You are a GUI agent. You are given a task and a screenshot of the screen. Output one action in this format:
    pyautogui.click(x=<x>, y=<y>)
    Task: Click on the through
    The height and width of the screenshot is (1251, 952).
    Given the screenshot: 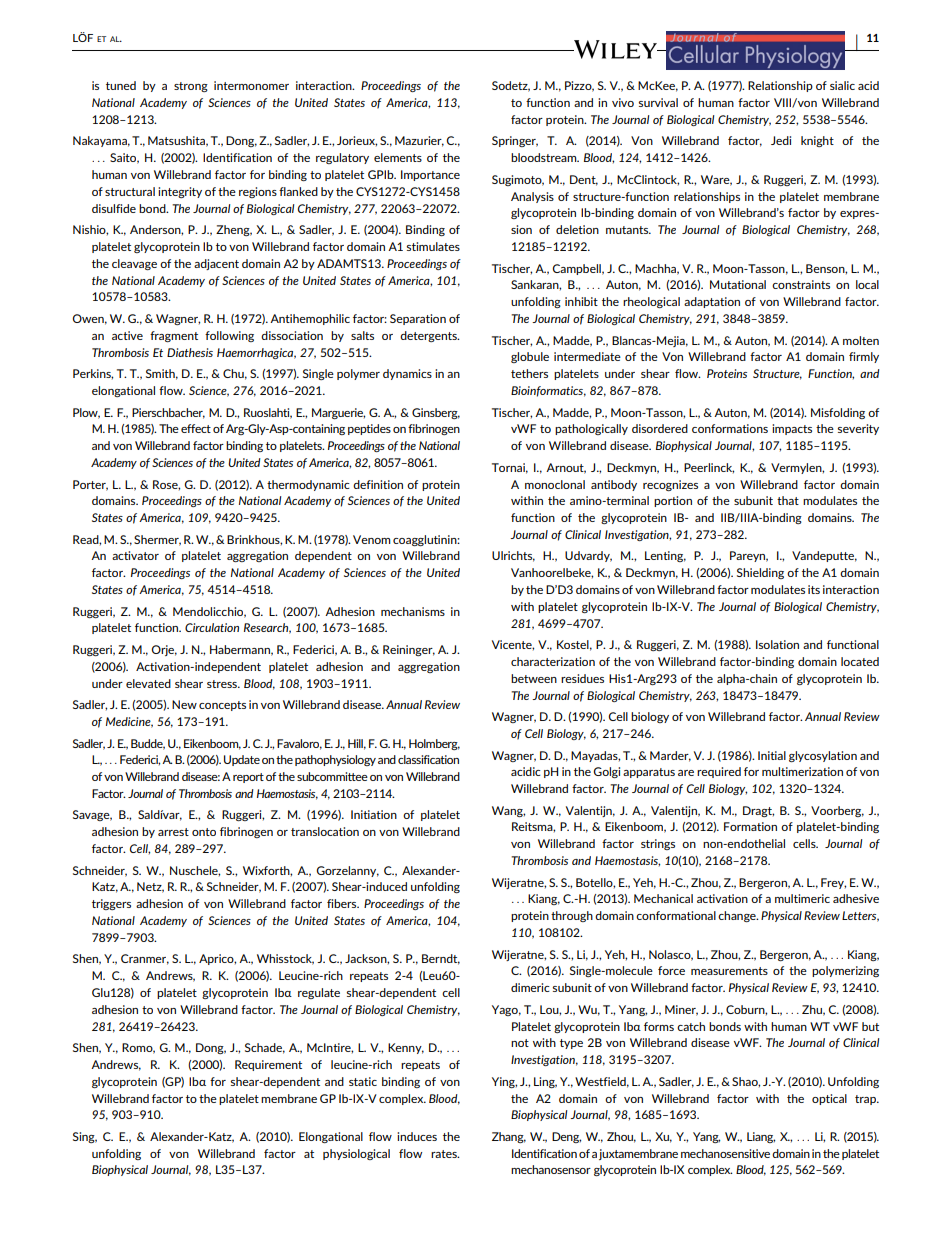 What is the action you would take?
    pyautogui.click(x=572, y=916)
